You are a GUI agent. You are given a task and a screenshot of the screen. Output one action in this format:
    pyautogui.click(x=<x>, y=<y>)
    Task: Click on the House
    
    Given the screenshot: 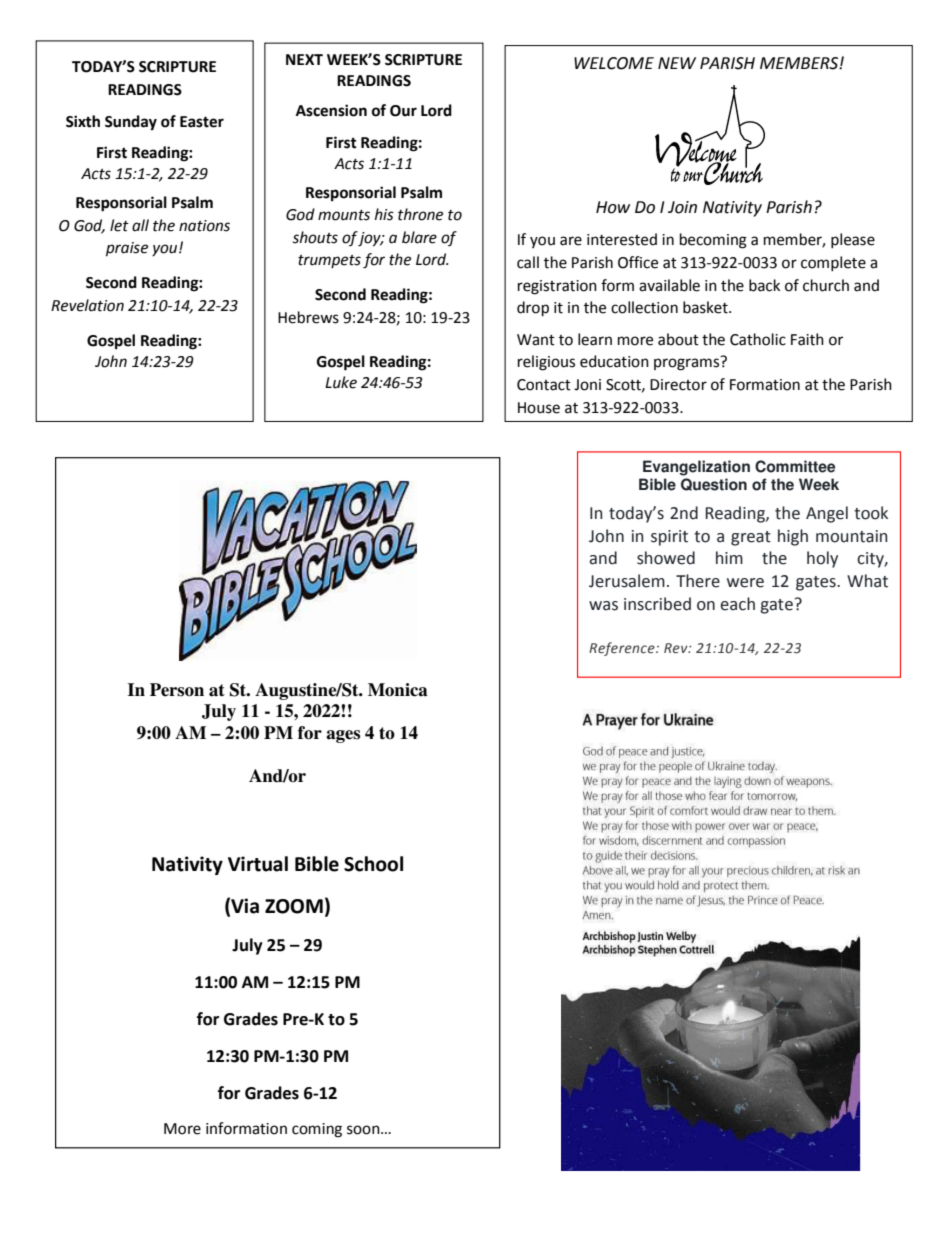 What is the action you would take?
    pyautogui.click(x=539, y=408)
